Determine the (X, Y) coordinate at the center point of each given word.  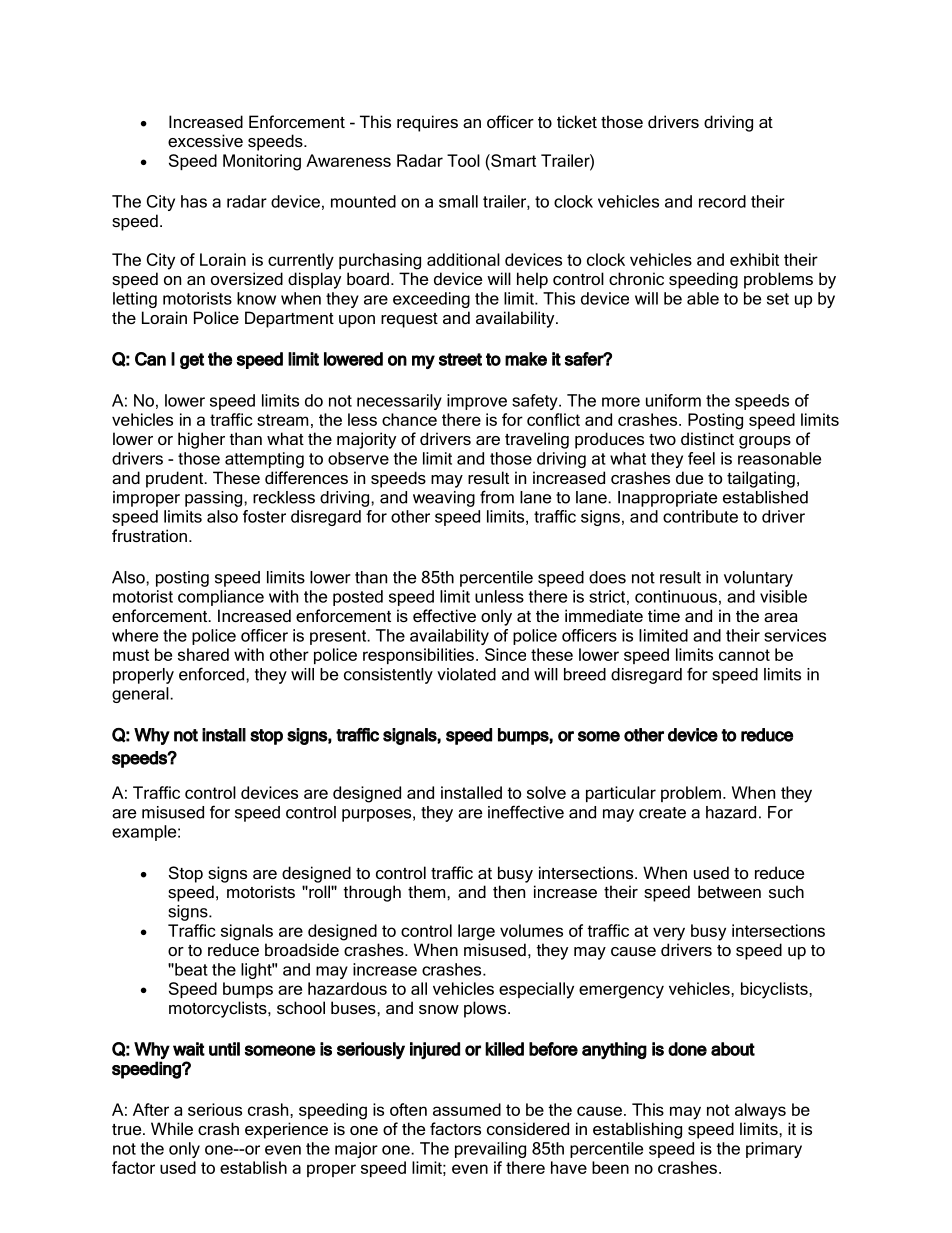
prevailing (490, 1150)
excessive (205, 140)
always (760, 1111)
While (172, 1128)
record (722, 201)
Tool (463, 160)
